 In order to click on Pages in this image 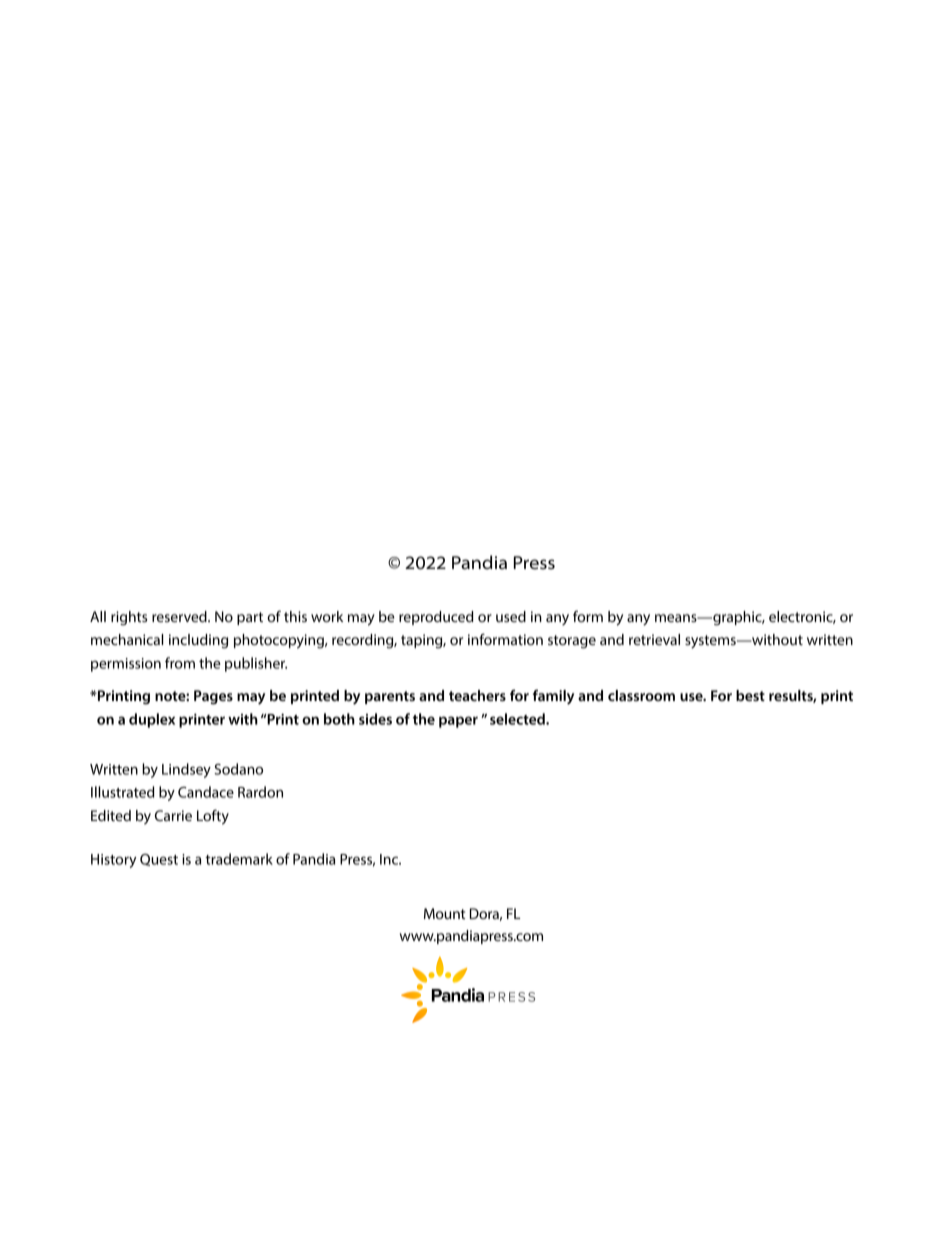, I will do `click(213, 697)`.
